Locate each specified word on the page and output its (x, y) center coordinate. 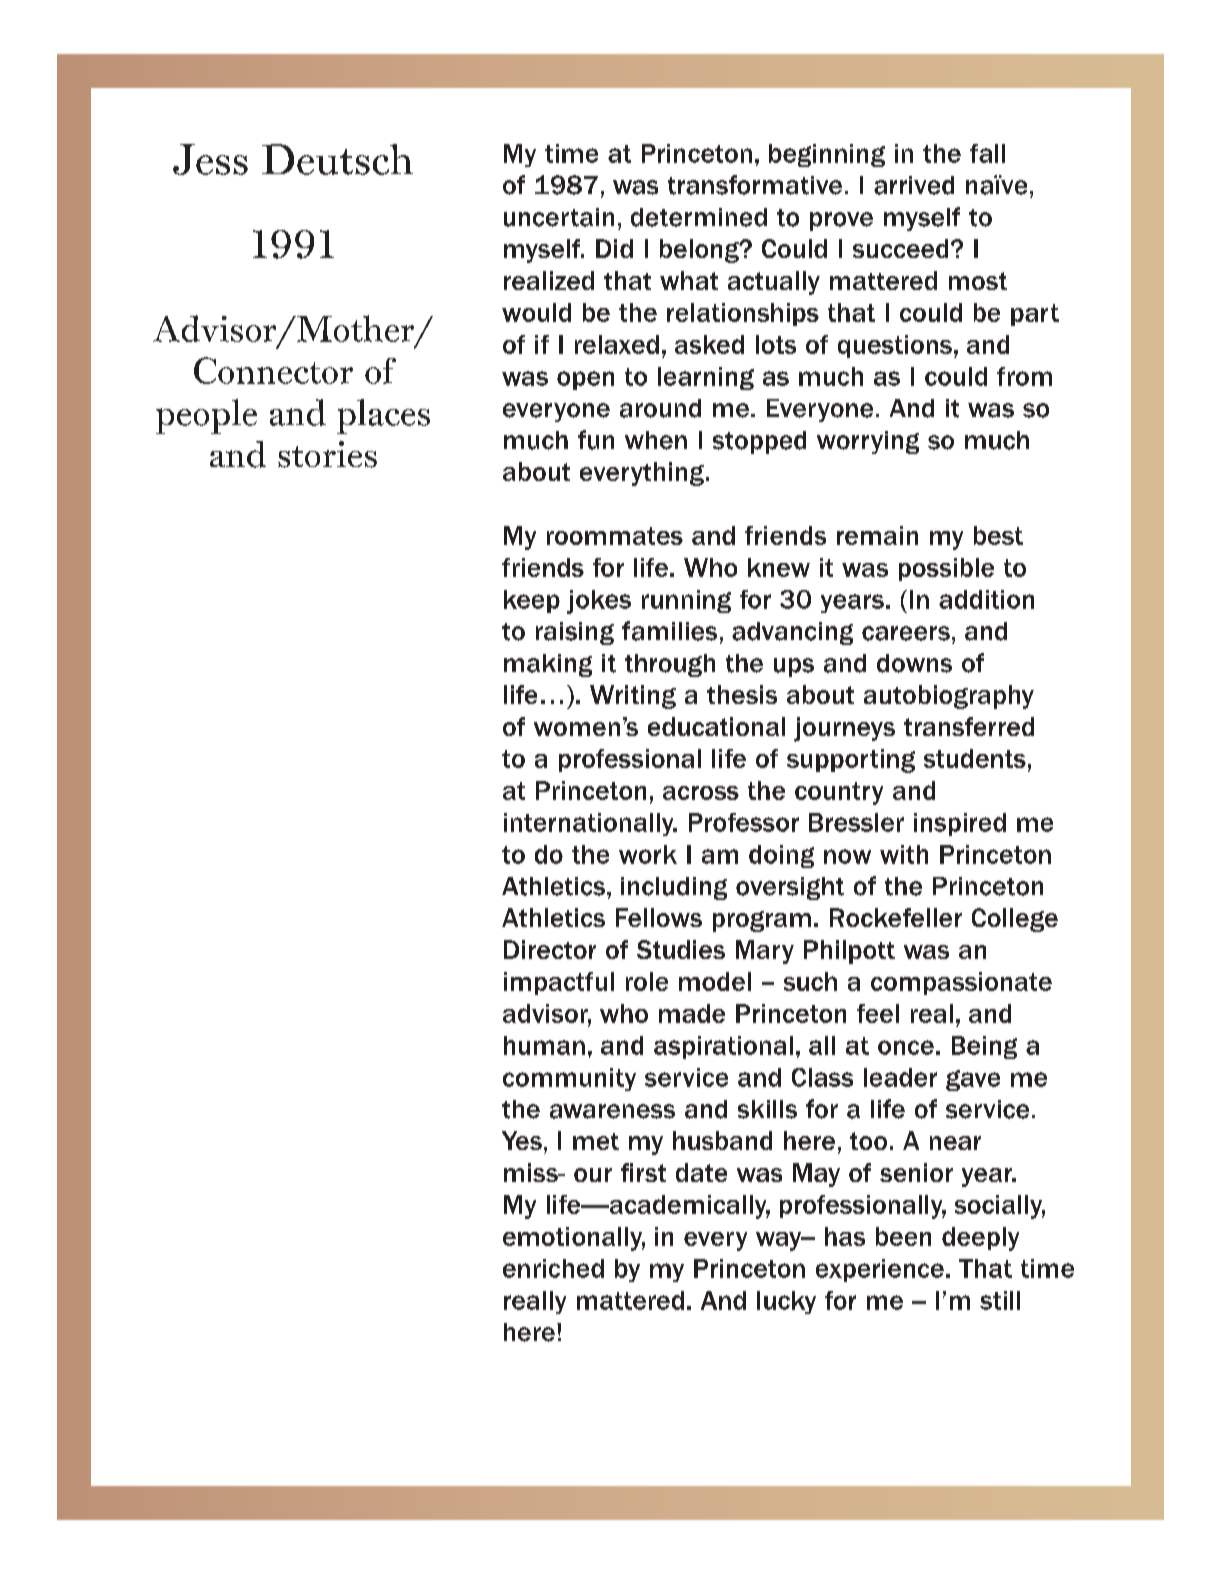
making (548, 665)
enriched (553, 1268)
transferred (969, 726)
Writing (633, 697)
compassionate (961, 983)
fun (596, 440)
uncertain (559, 217)
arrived (914, 185)
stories (327, 454)
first (643, 1172)
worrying (868, 442)
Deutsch (337, 159)
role (647, 981)
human (544, 1045)
